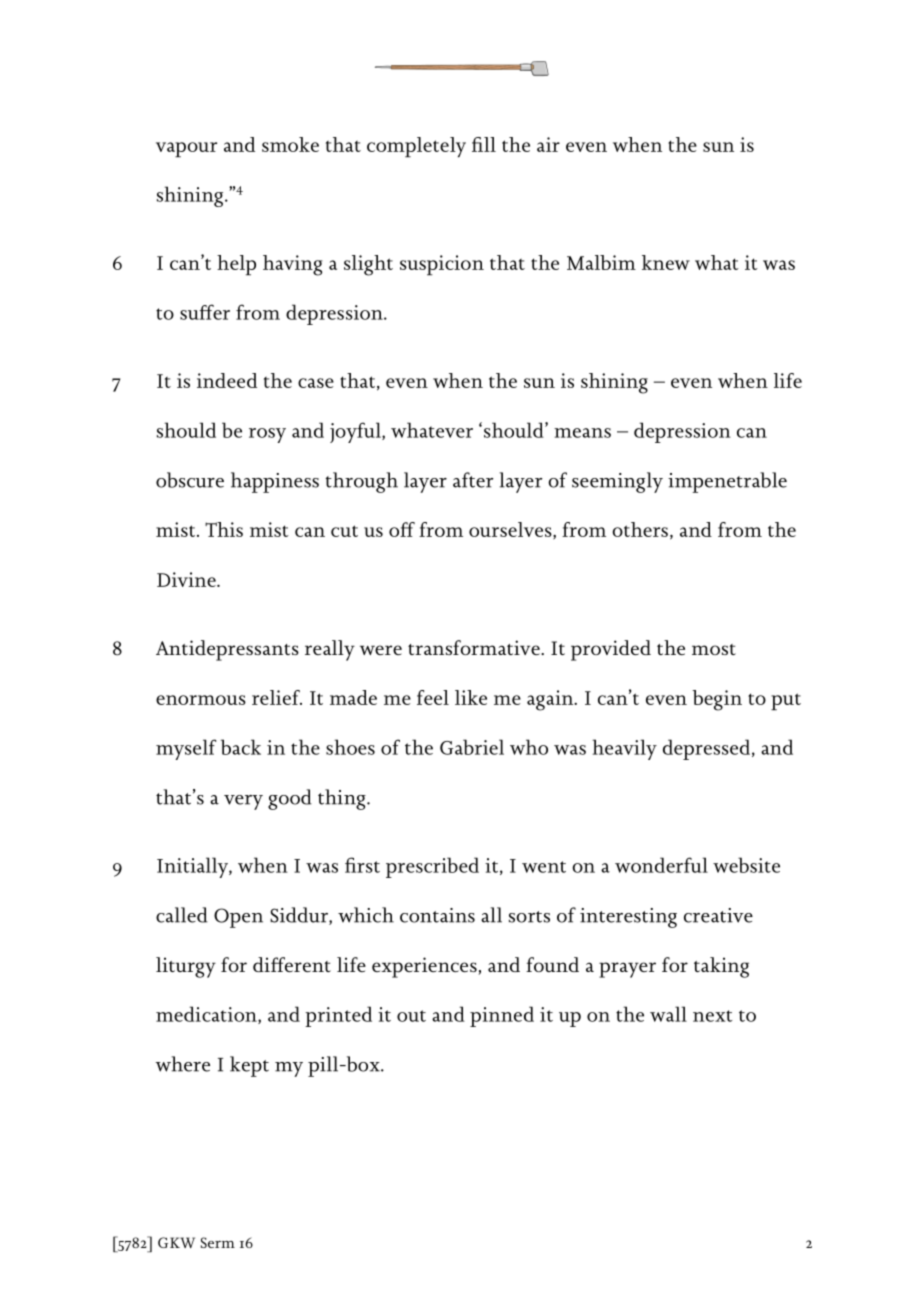 The image size is (924, 1308). What do you see at coordinates (218, 1242) in the screenshot?
I see `Serm` at bounding box center [218, 1242].
